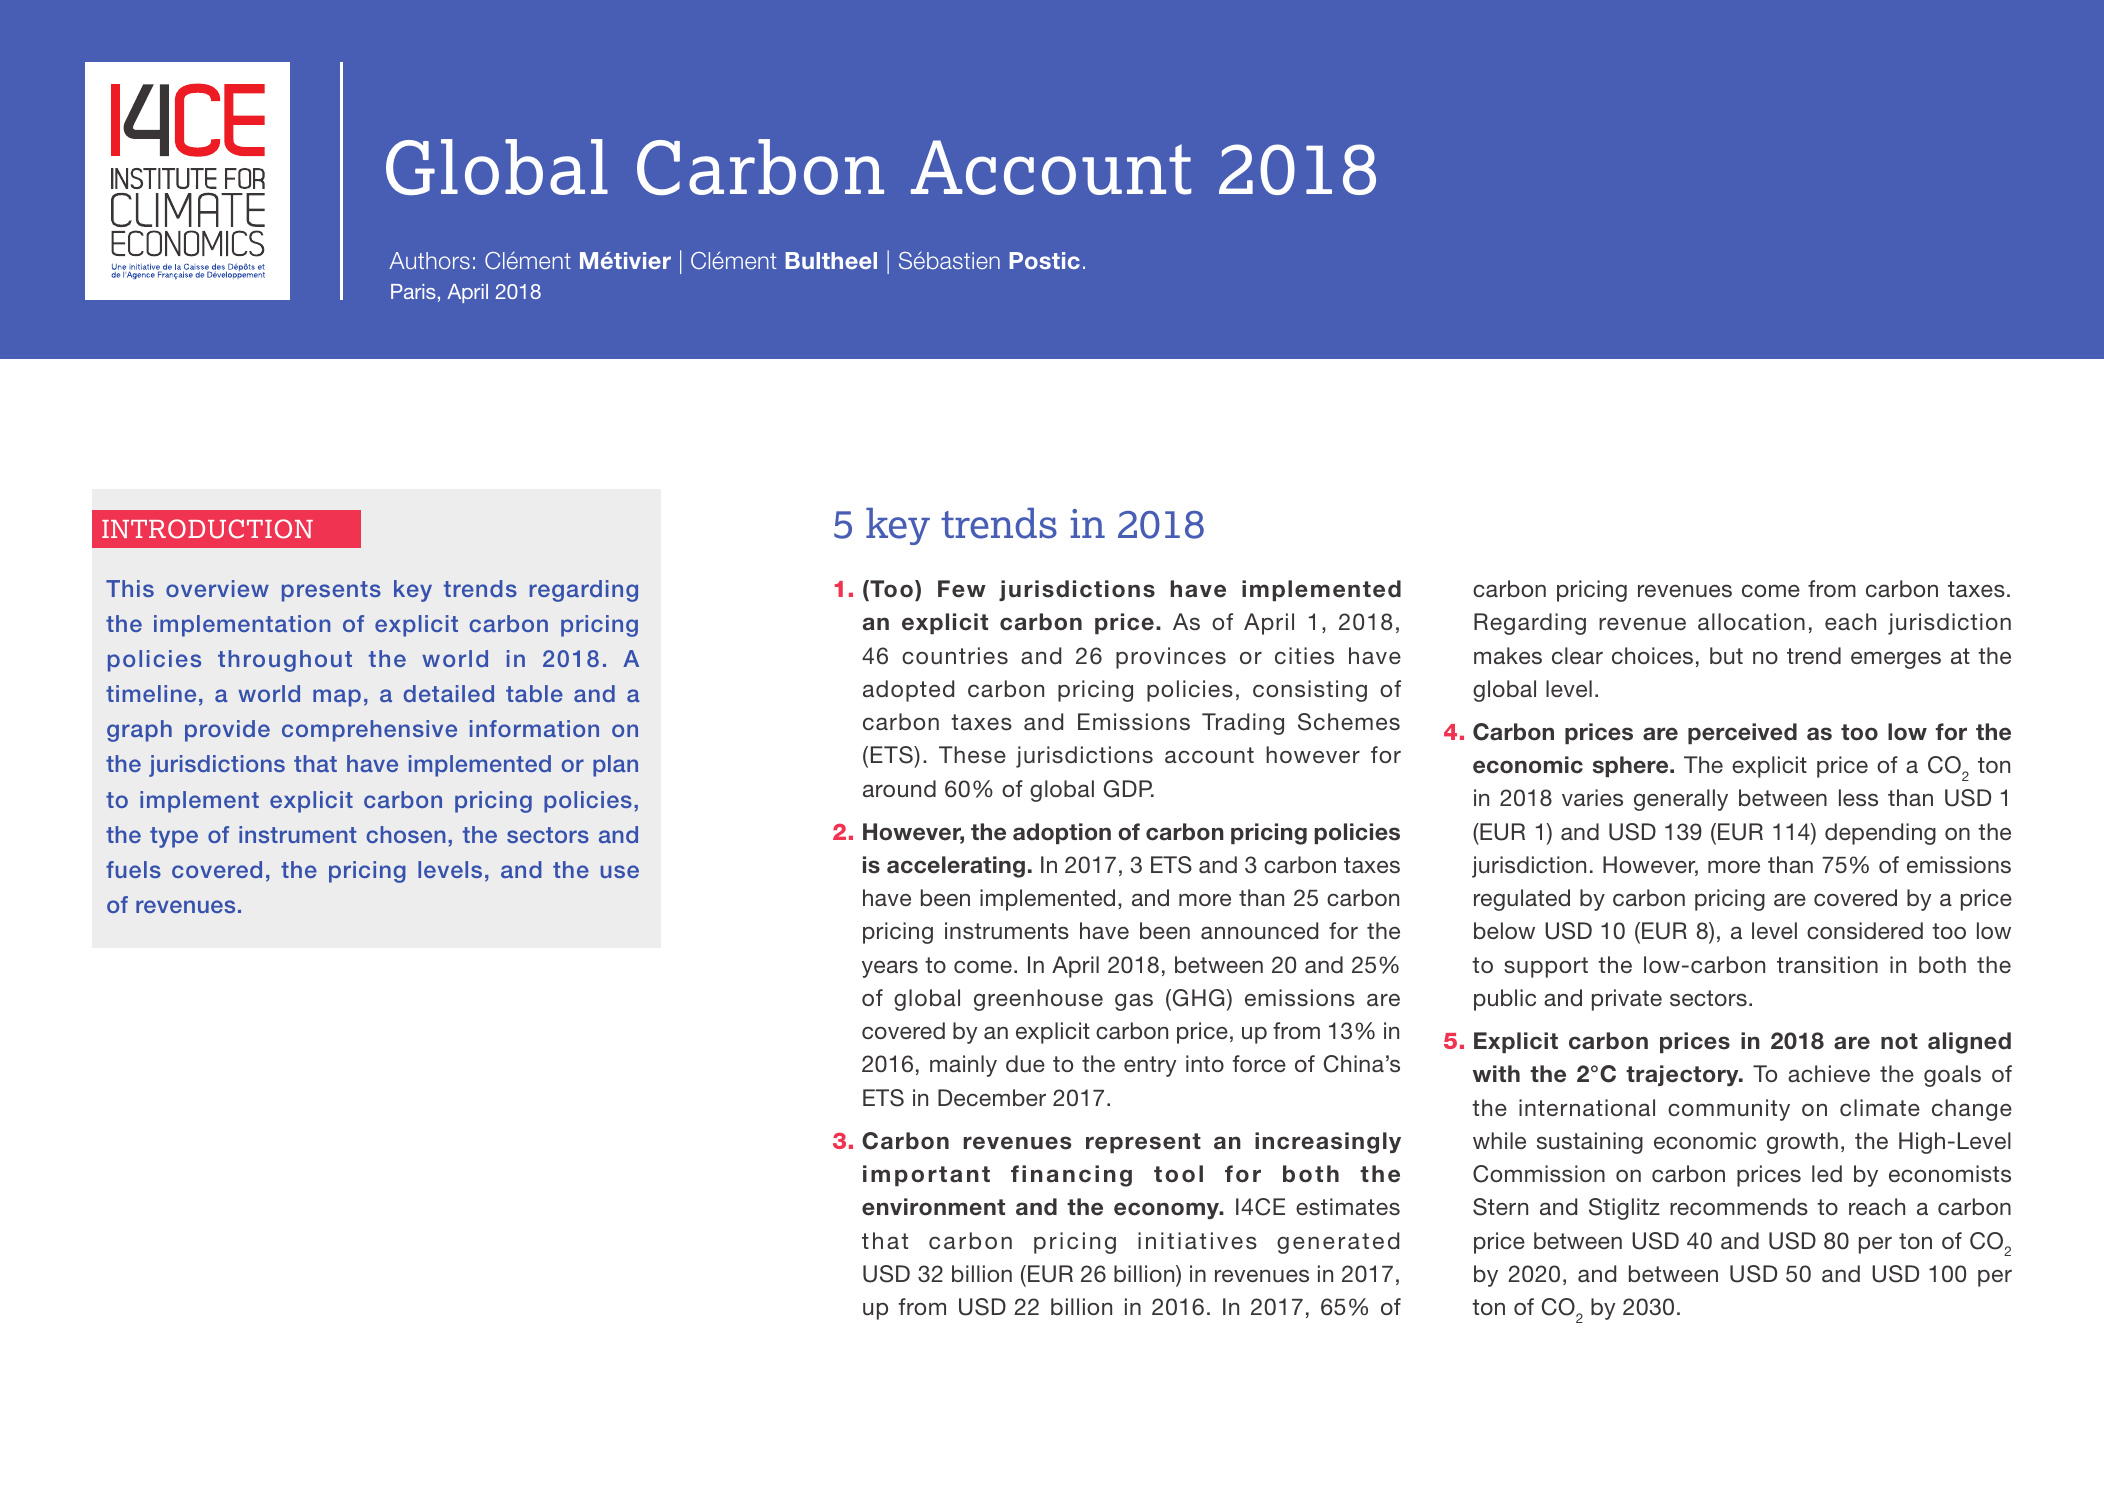  What do you see at coordinates (1071, 1176) in the screenshot?
I see `financing` at bounding box center [1071, 1176].
